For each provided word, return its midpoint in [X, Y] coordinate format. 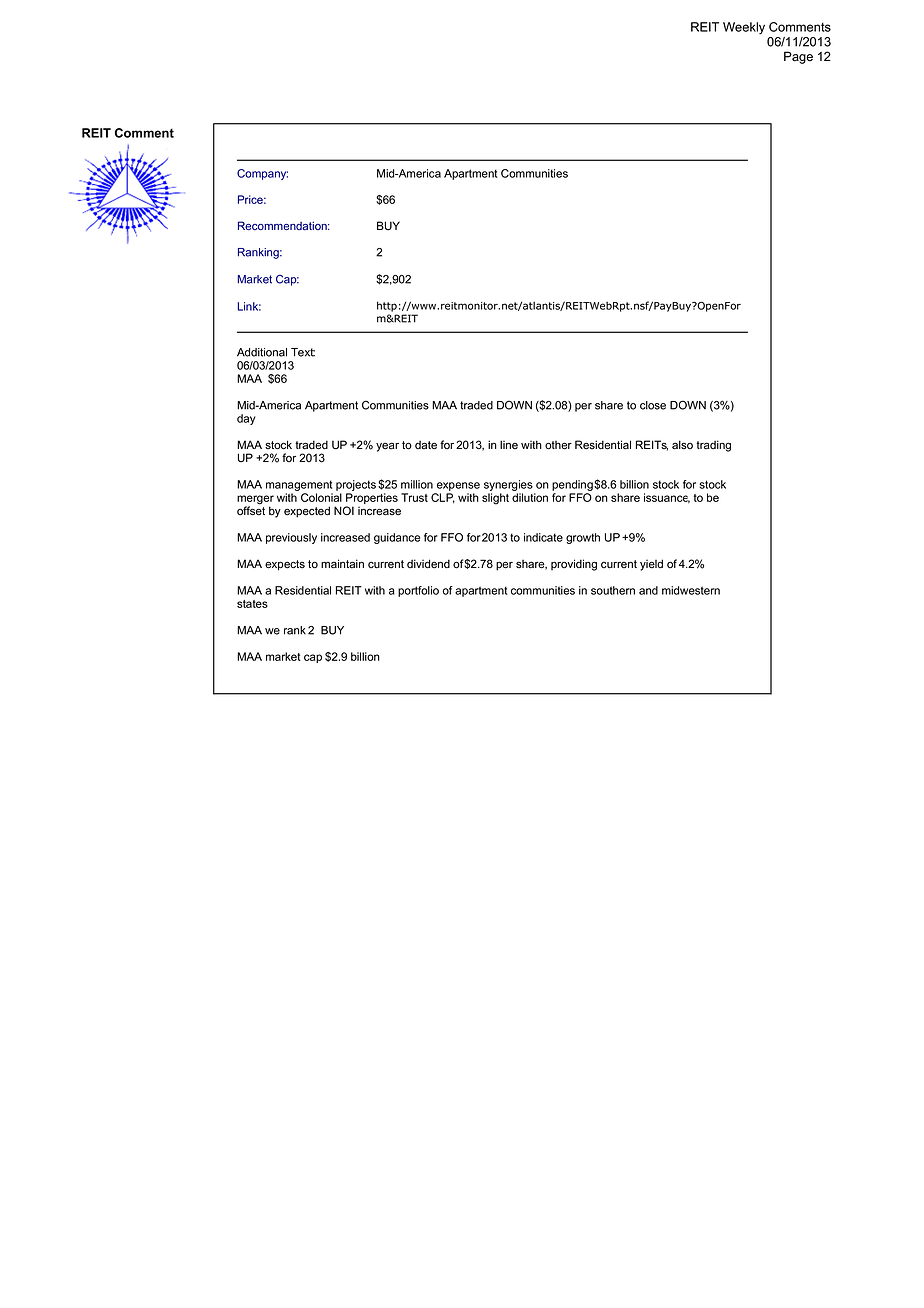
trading [713, 446]
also [682, 445]
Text [303, 352]
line [509, 444]
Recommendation [283, 225]
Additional [262, 352]
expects [285, 565]
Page [798, 57]
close [653, 405]
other [558, 445]
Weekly [744, 28]
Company [262, 174]
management [299, 487]
